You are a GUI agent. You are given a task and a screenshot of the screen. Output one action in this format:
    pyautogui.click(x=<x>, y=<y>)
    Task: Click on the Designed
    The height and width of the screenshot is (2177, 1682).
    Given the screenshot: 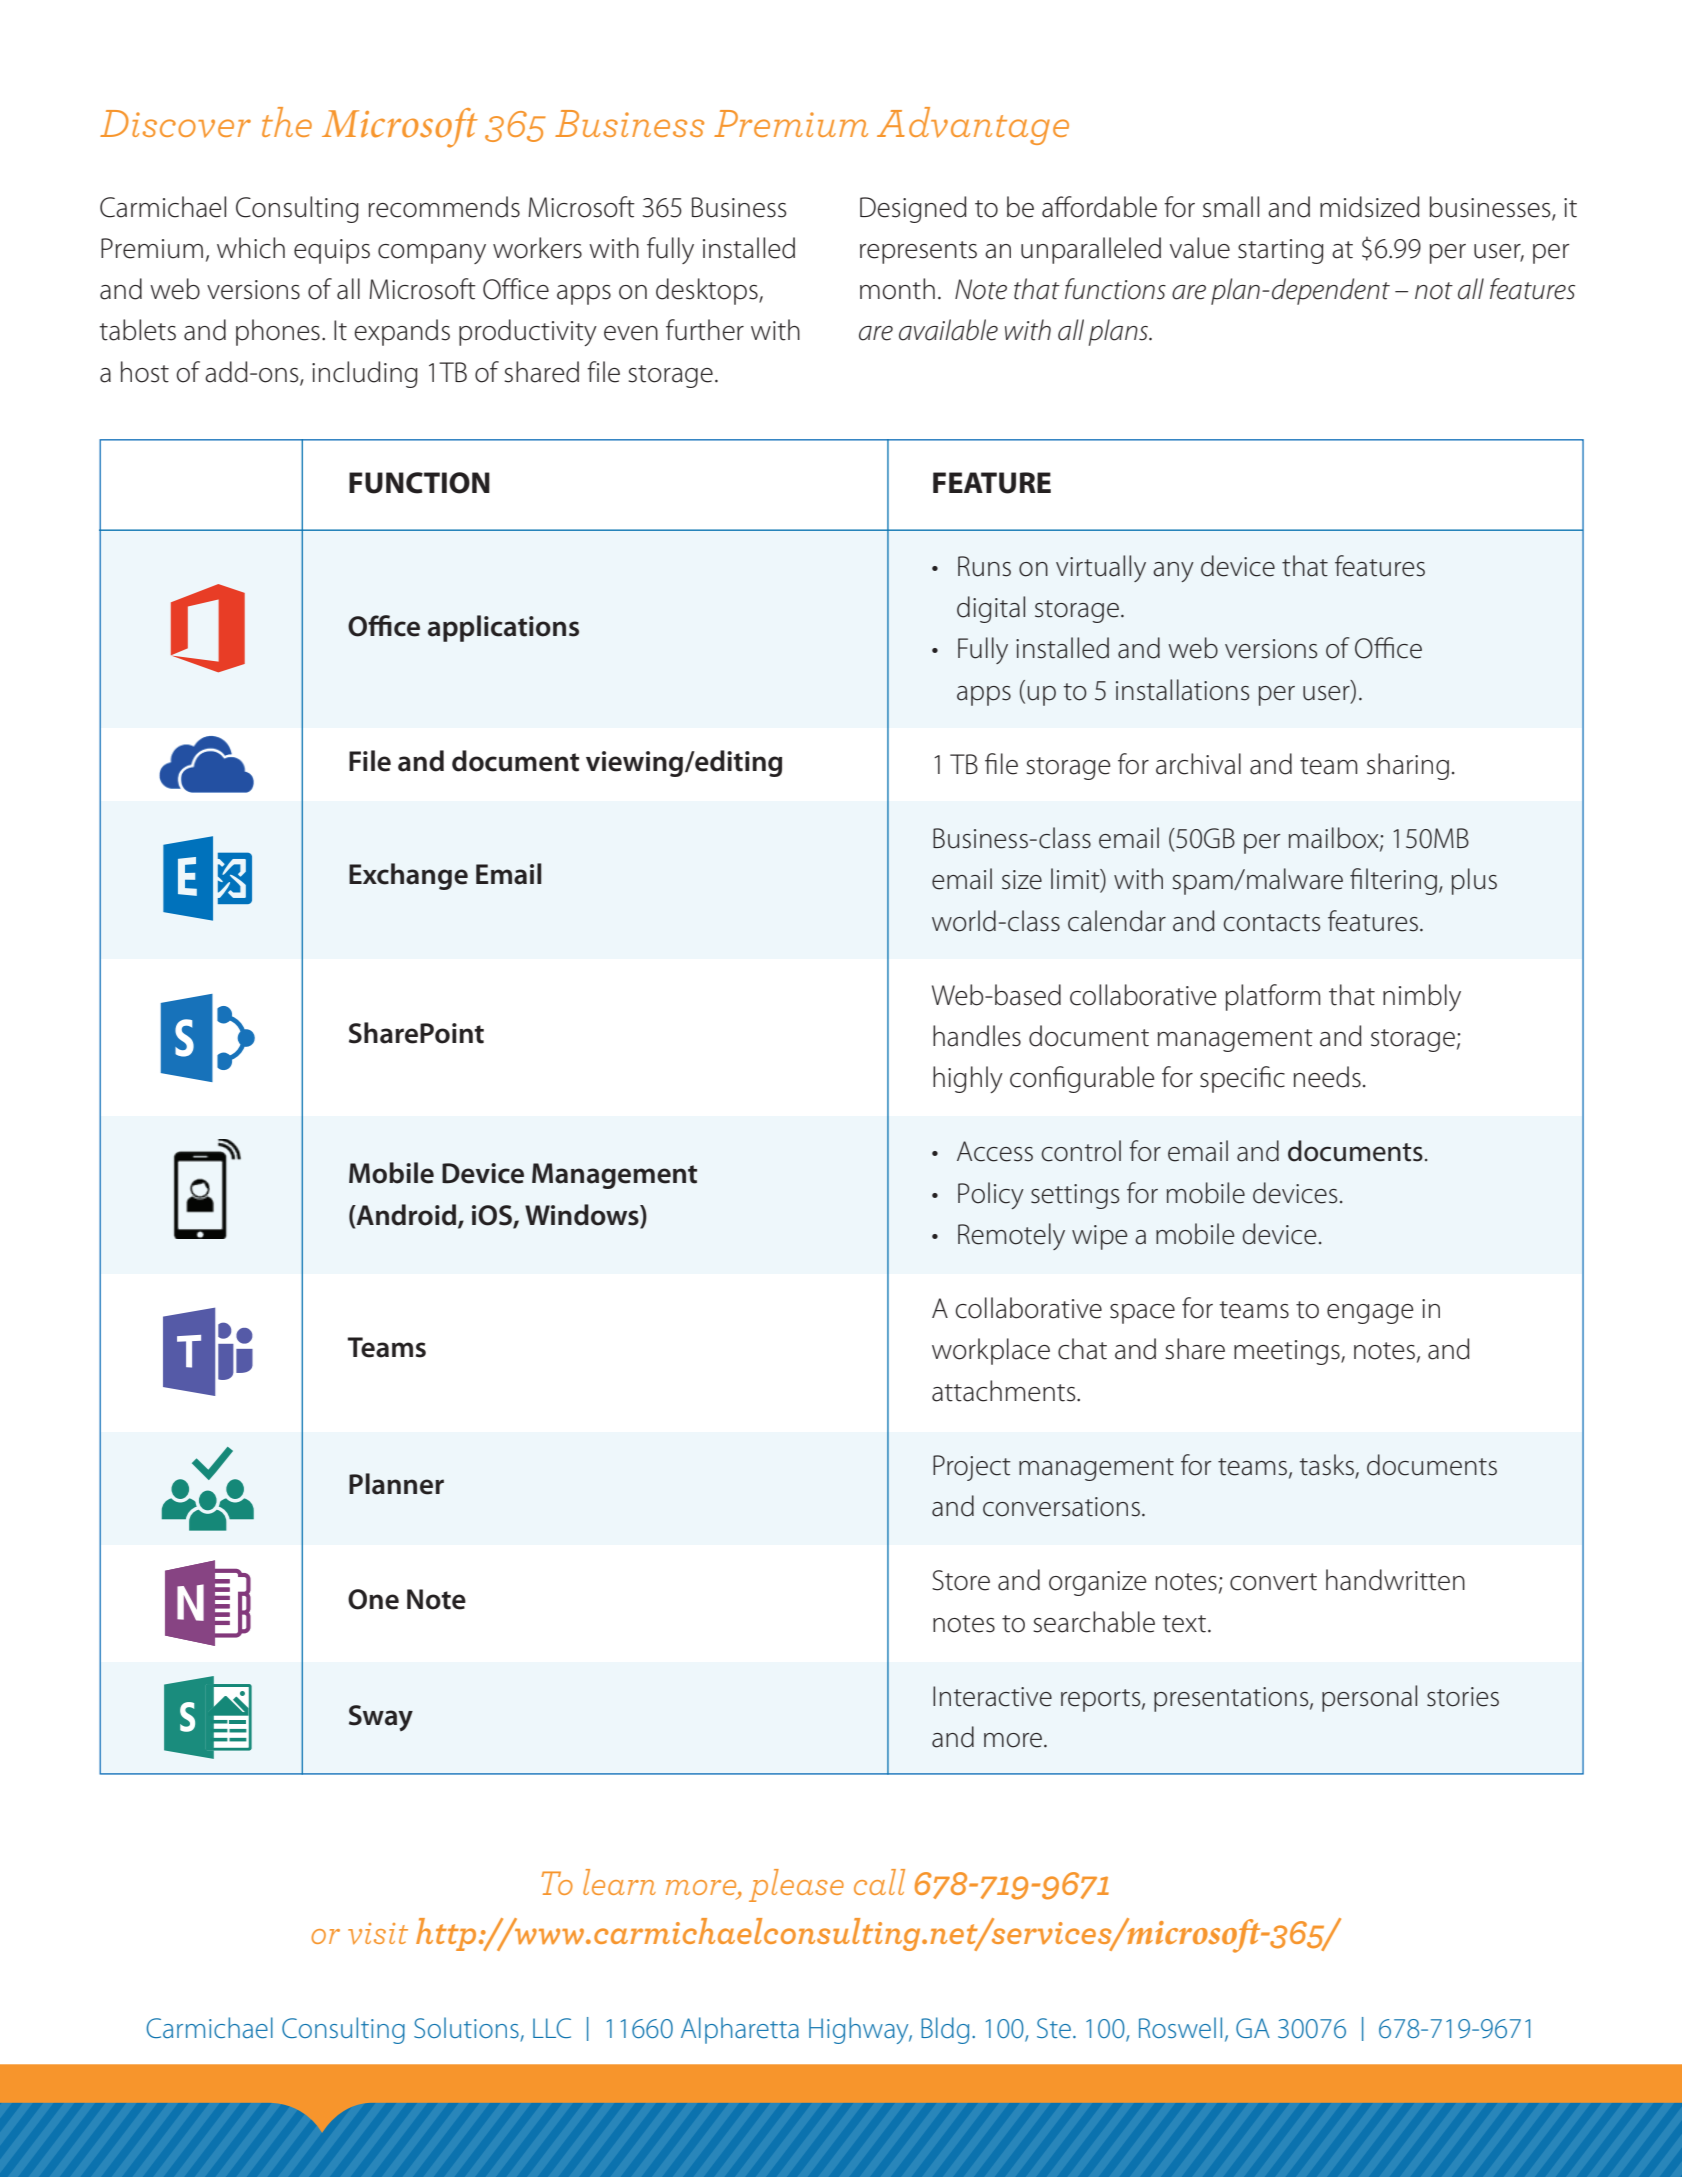 What is the action you would take?
    pyautogui.click(x=913, y=209)
